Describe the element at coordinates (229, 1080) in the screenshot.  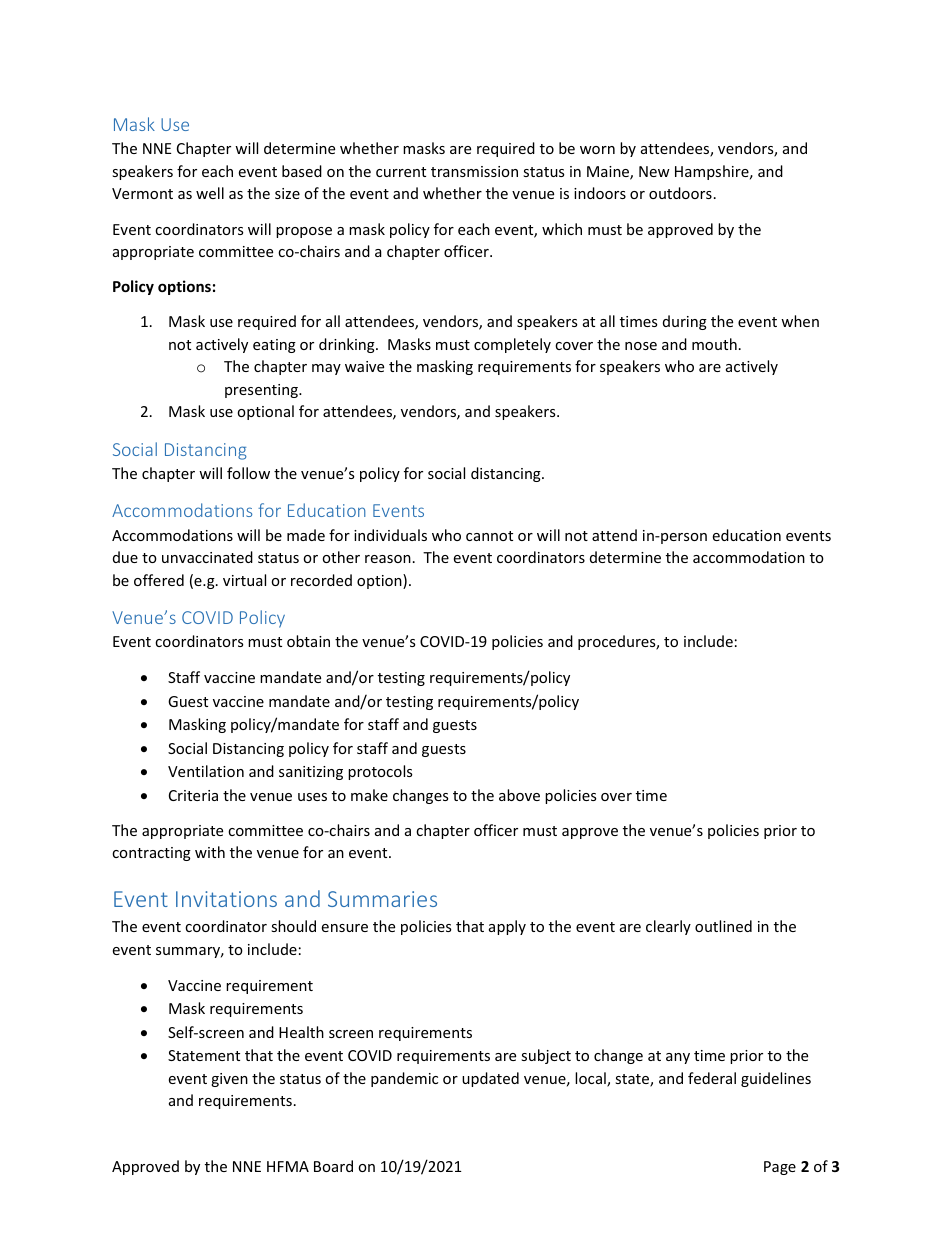
I see `given` at that location.
